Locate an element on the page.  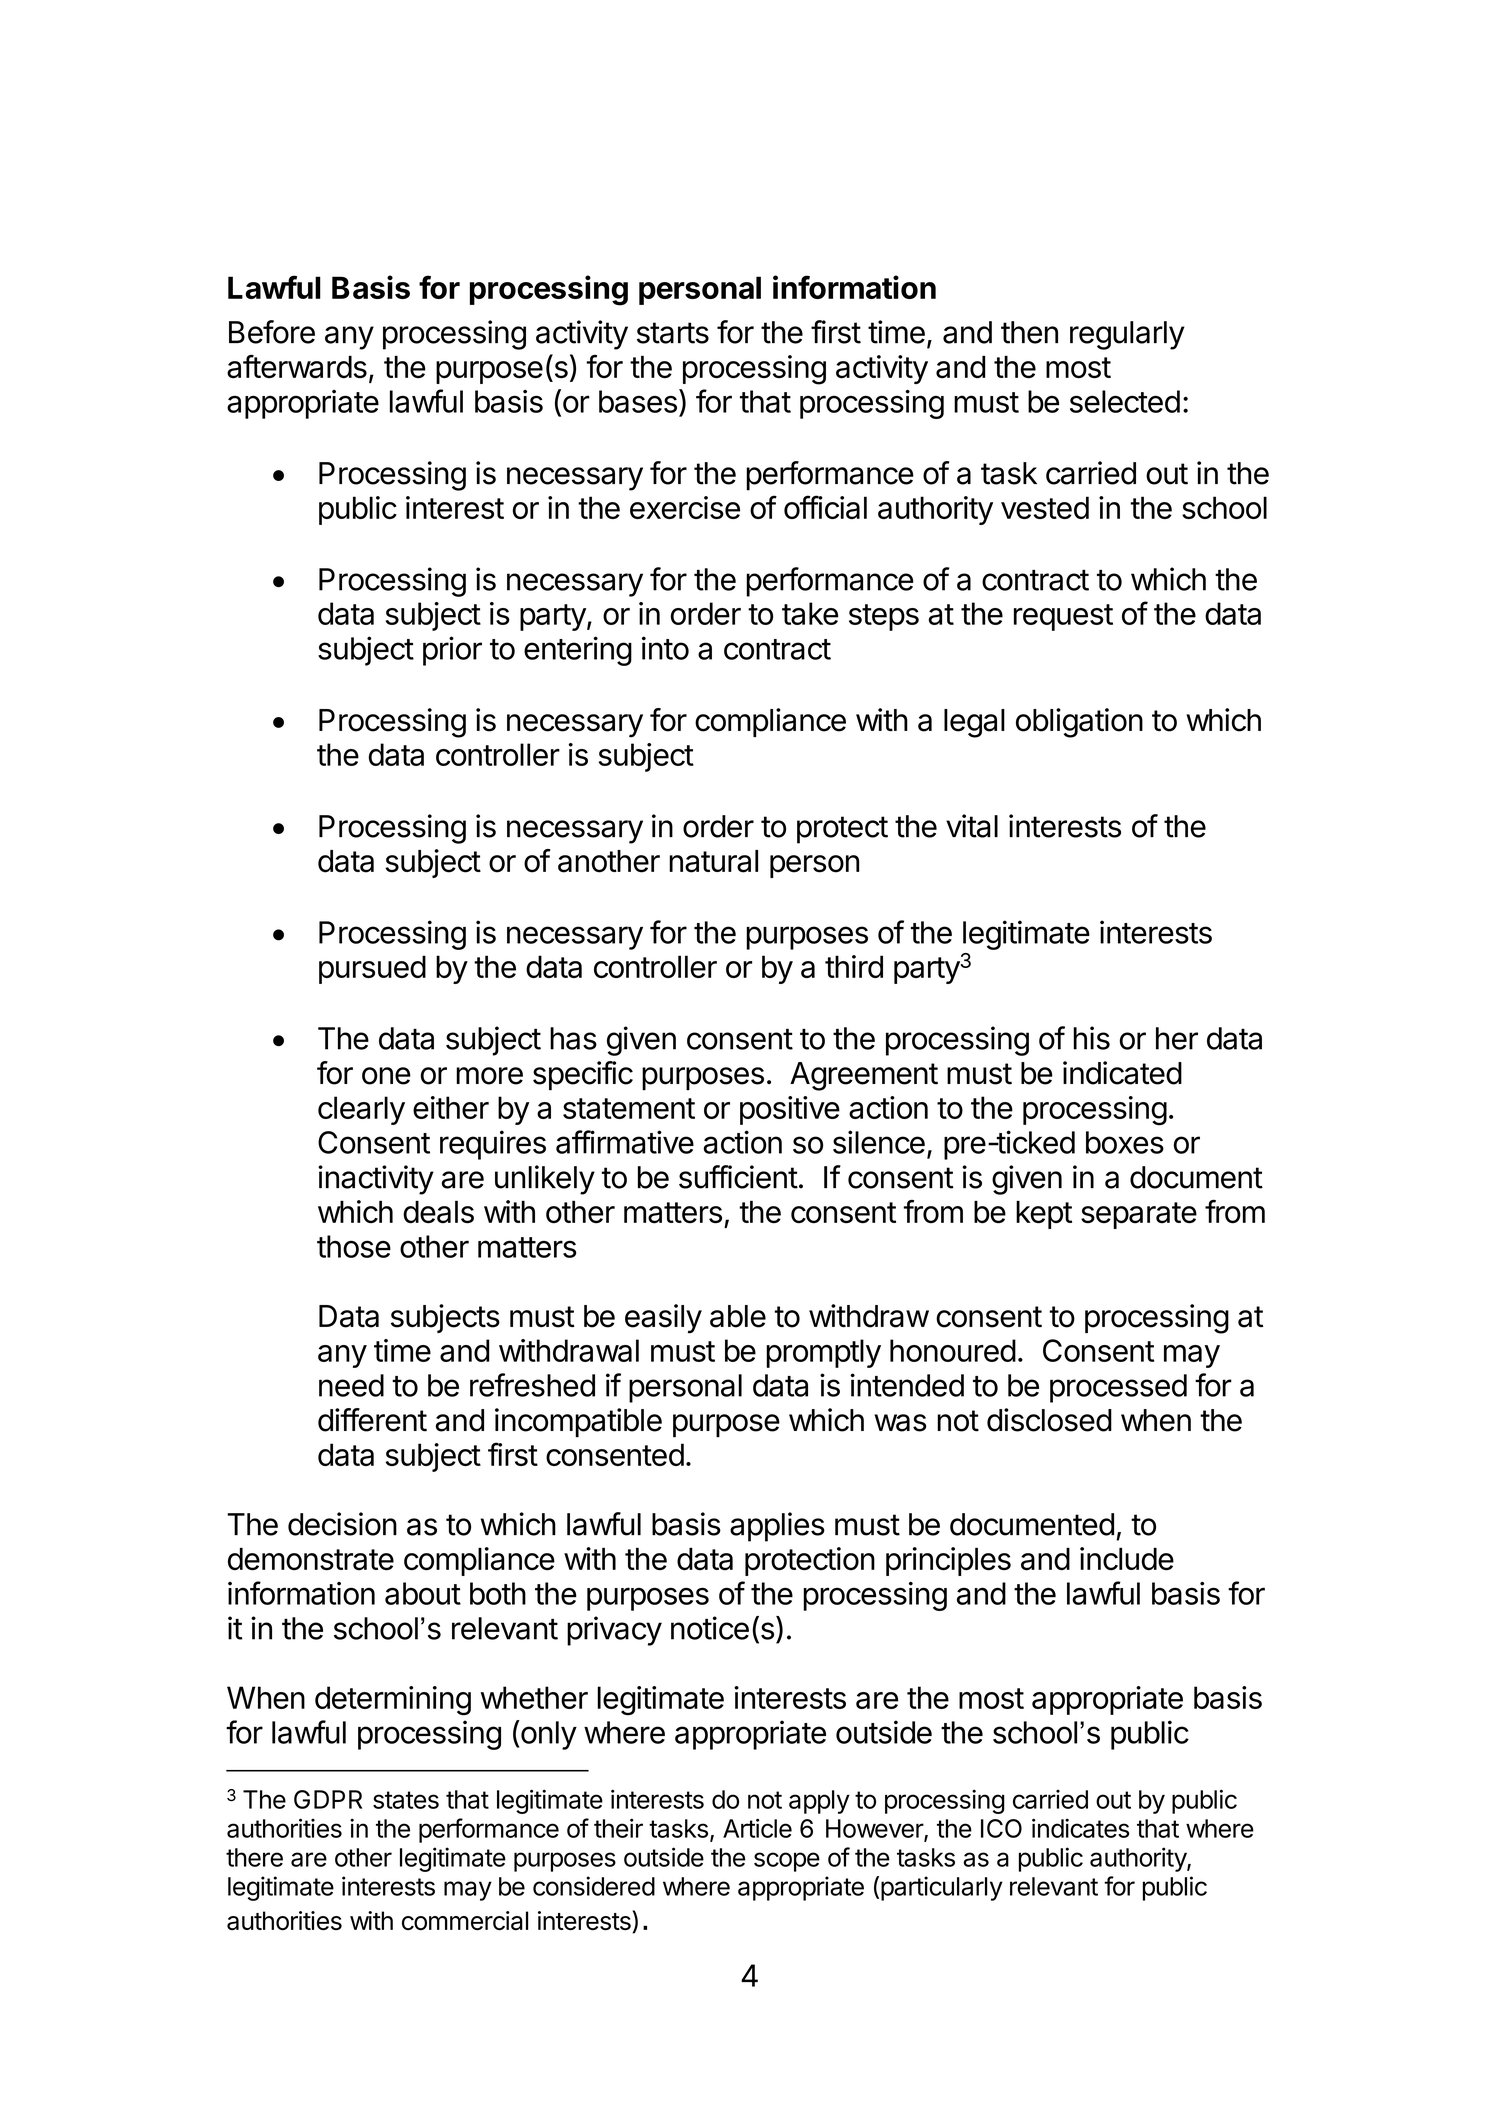
afterwards is located at coordinates (297, 367).
